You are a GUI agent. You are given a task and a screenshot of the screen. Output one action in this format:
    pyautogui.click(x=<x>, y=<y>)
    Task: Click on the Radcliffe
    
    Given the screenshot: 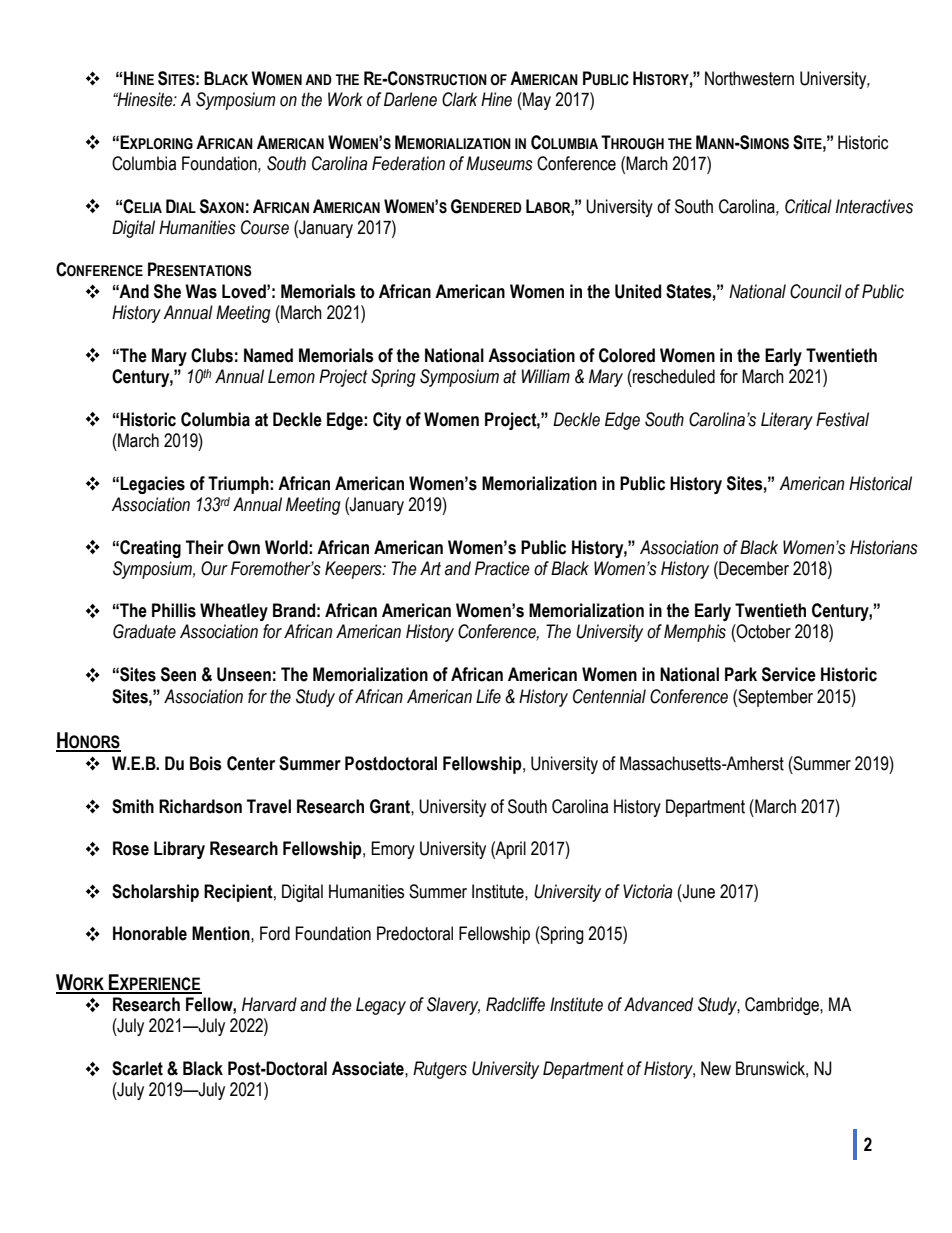 What is the action you would take?
    pyautogui.click(x=515, y=1004)
